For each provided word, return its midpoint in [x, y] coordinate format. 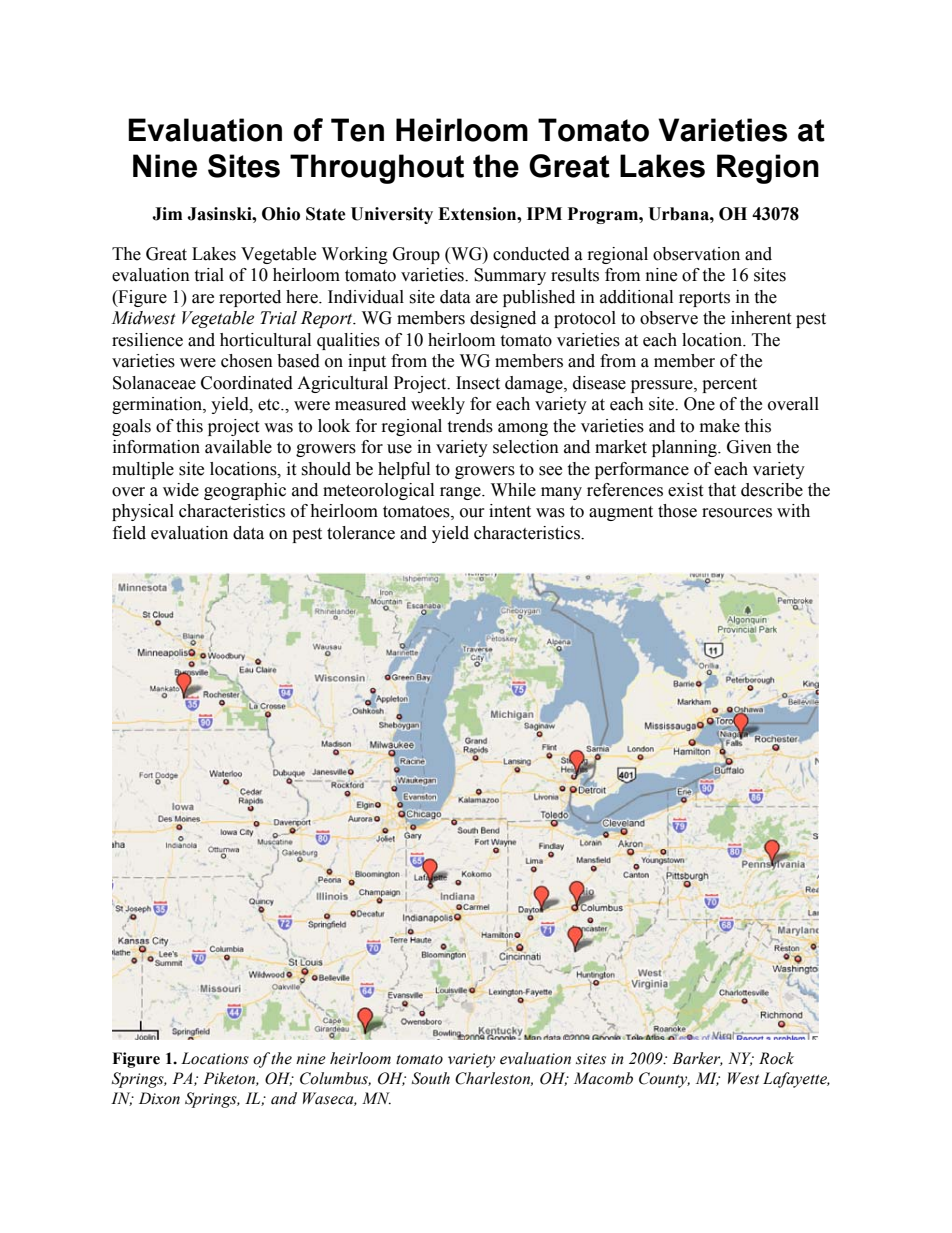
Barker [697, 1059]
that [722, 490]
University [392, 215]
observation [696, 254]
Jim [167, 214]
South [431, 1078]
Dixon [159, 1098]
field [129, 533]
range [461, 493]
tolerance [361, 533]
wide [181, 490]
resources [737, 513]
